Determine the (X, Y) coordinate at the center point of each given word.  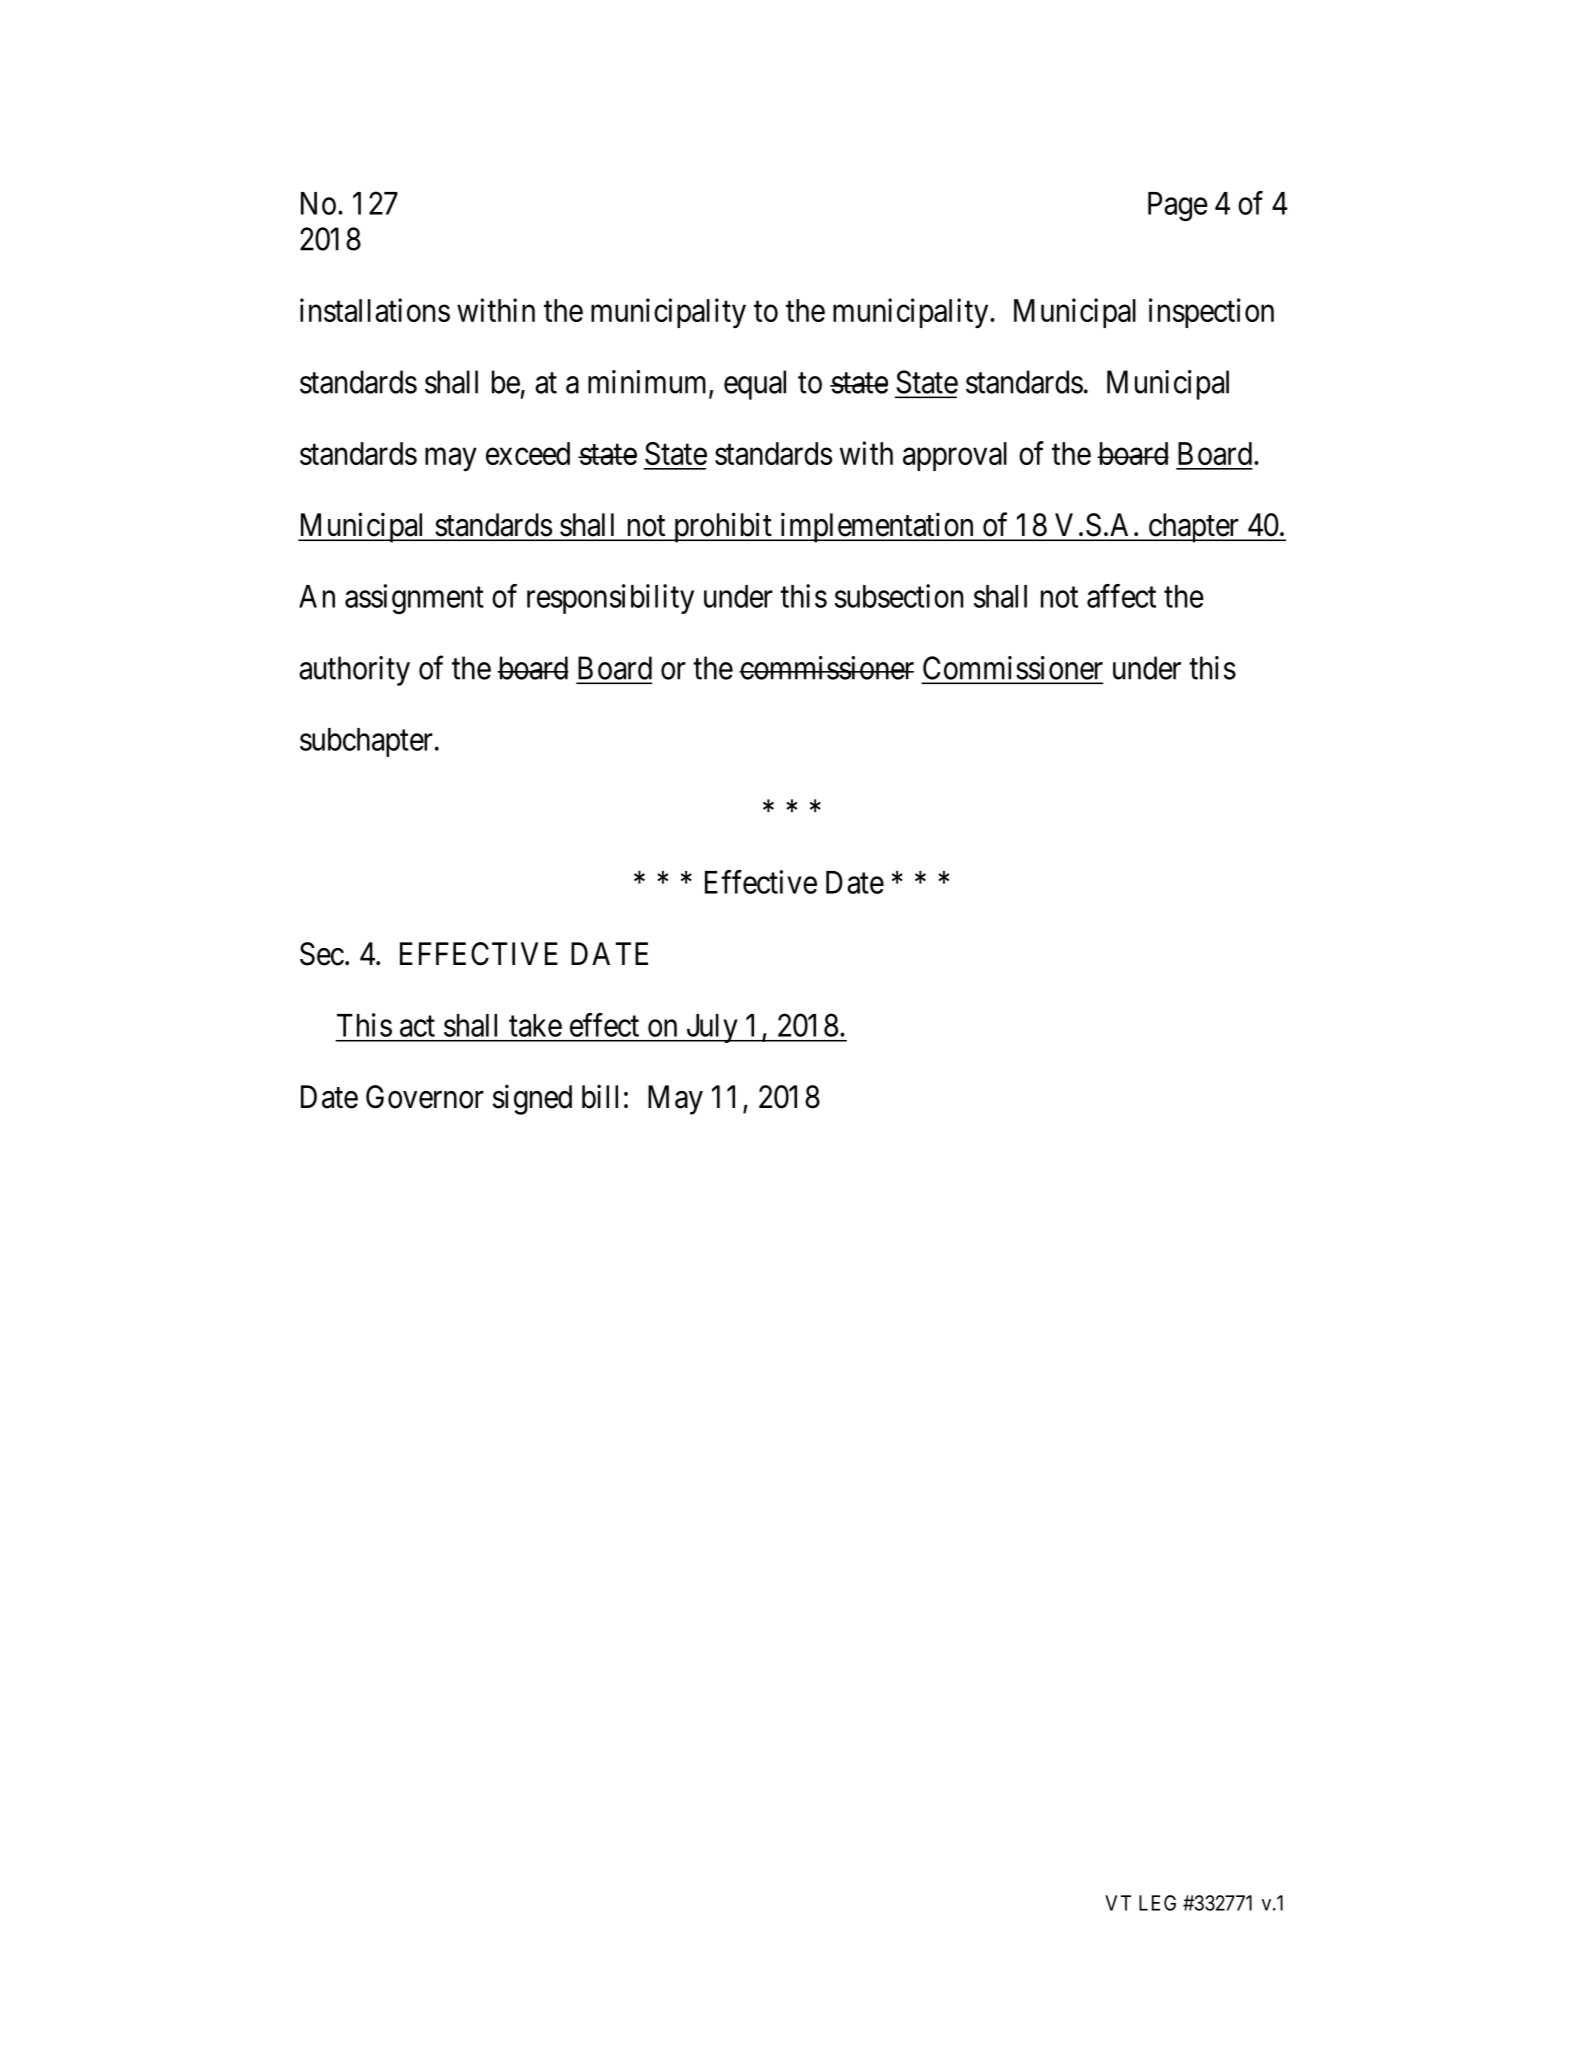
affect (1121, 596)
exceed (528, 453)
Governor (425, 1097)
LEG (1157, 1903)
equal (755, 385)
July (712, 1028)
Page (1178, 206)
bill (600, 1096)
